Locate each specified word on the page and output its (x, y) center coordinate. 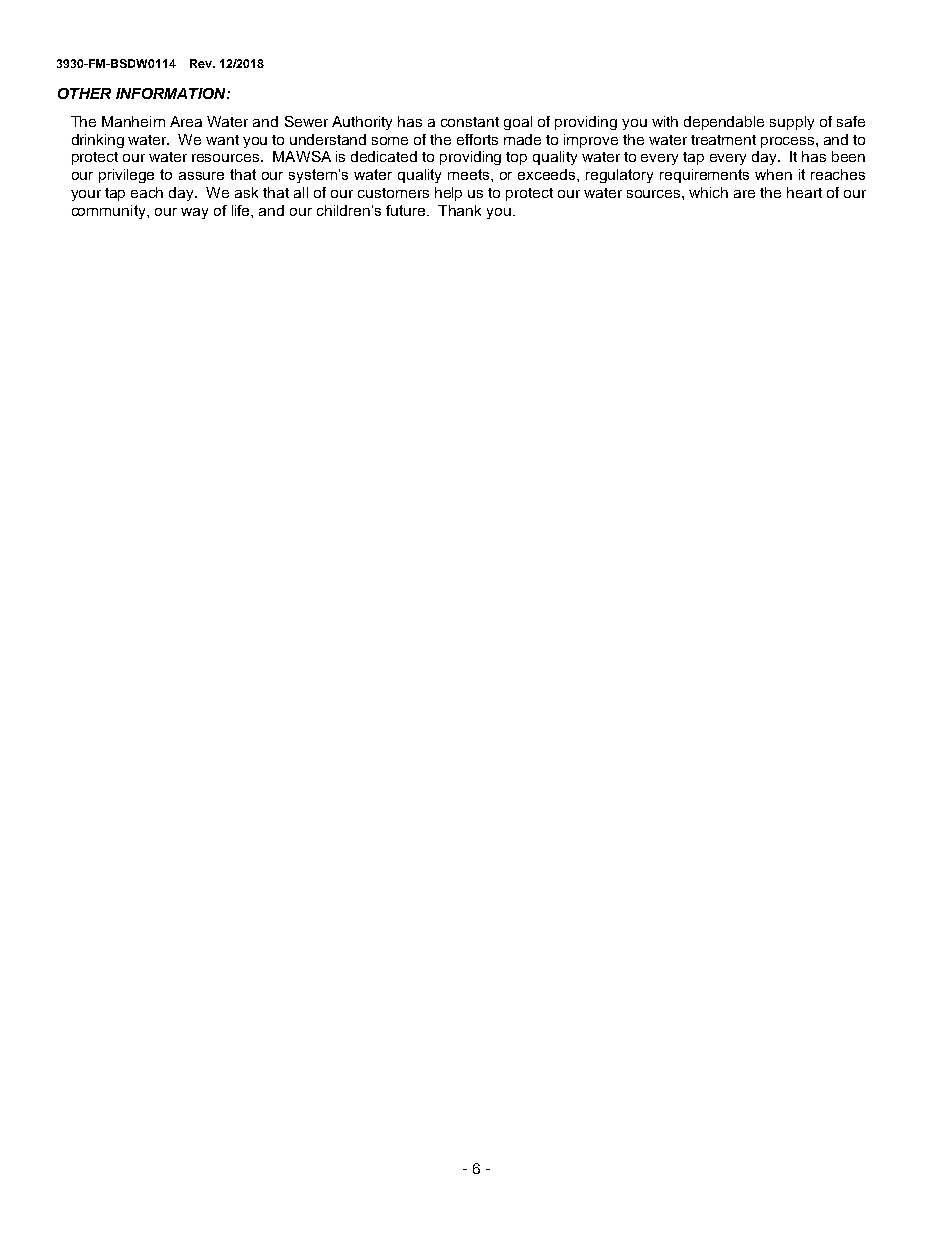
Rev (202, 63)
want (222, 140)
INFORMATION (172, 93)
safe (851, 121)
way (194, 213)
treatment (723, 140)
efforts (477, 139)
